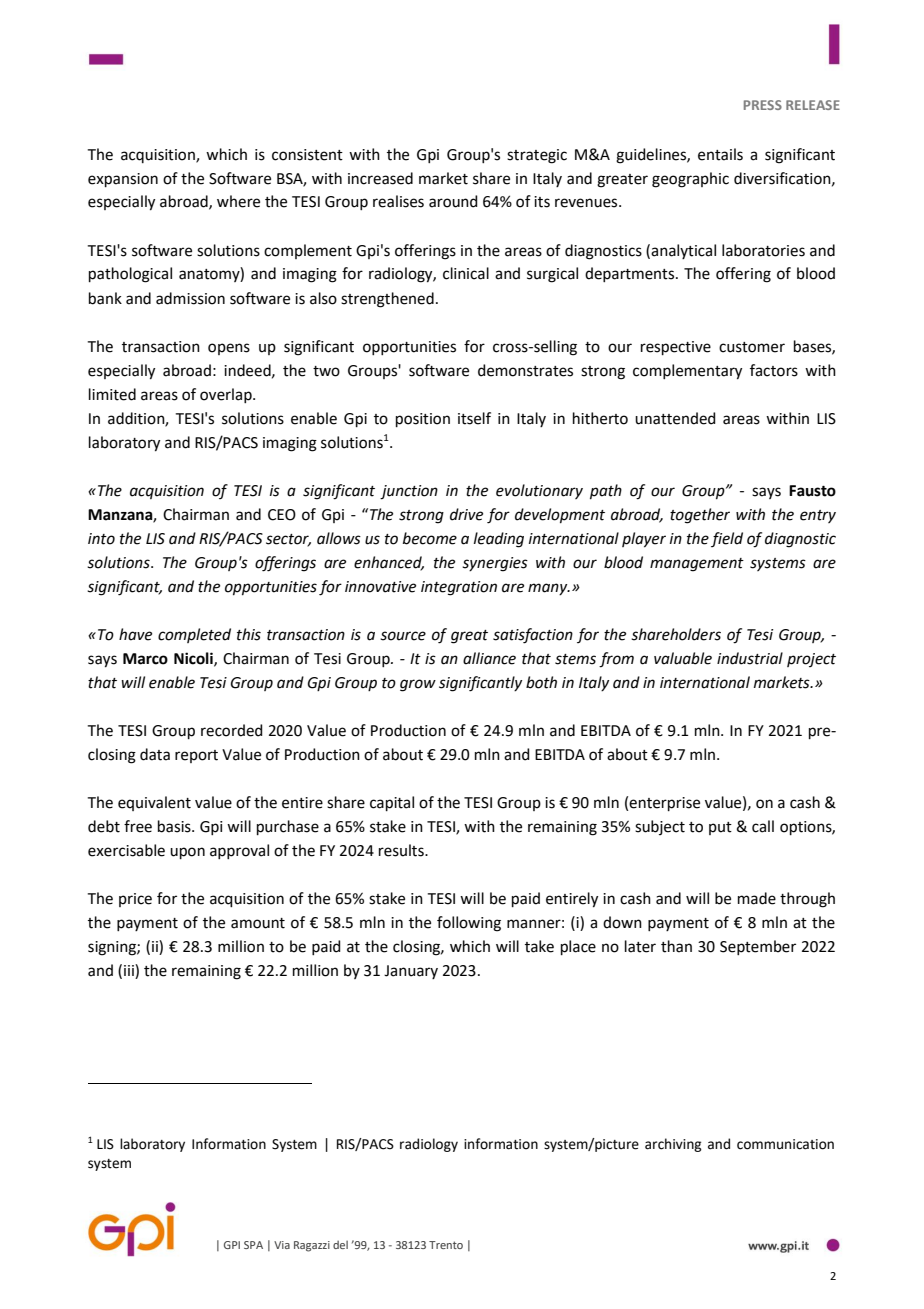  I want to click on iii, so click(130, 970).
